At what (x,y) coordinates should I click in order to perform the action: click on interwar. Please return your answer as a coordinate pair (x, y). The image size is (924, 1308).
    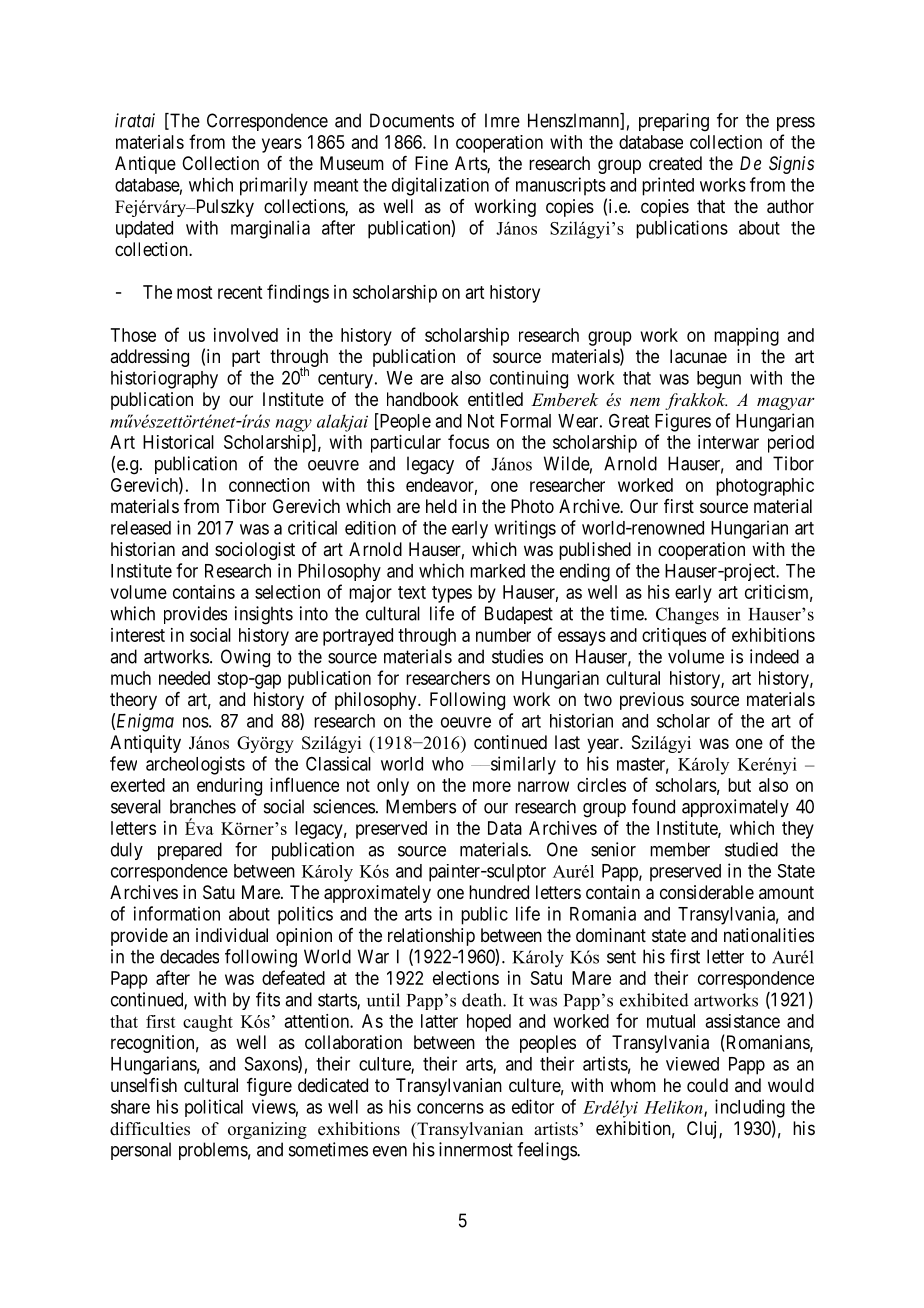
    Looking at the image, I should click on (728, 442).
